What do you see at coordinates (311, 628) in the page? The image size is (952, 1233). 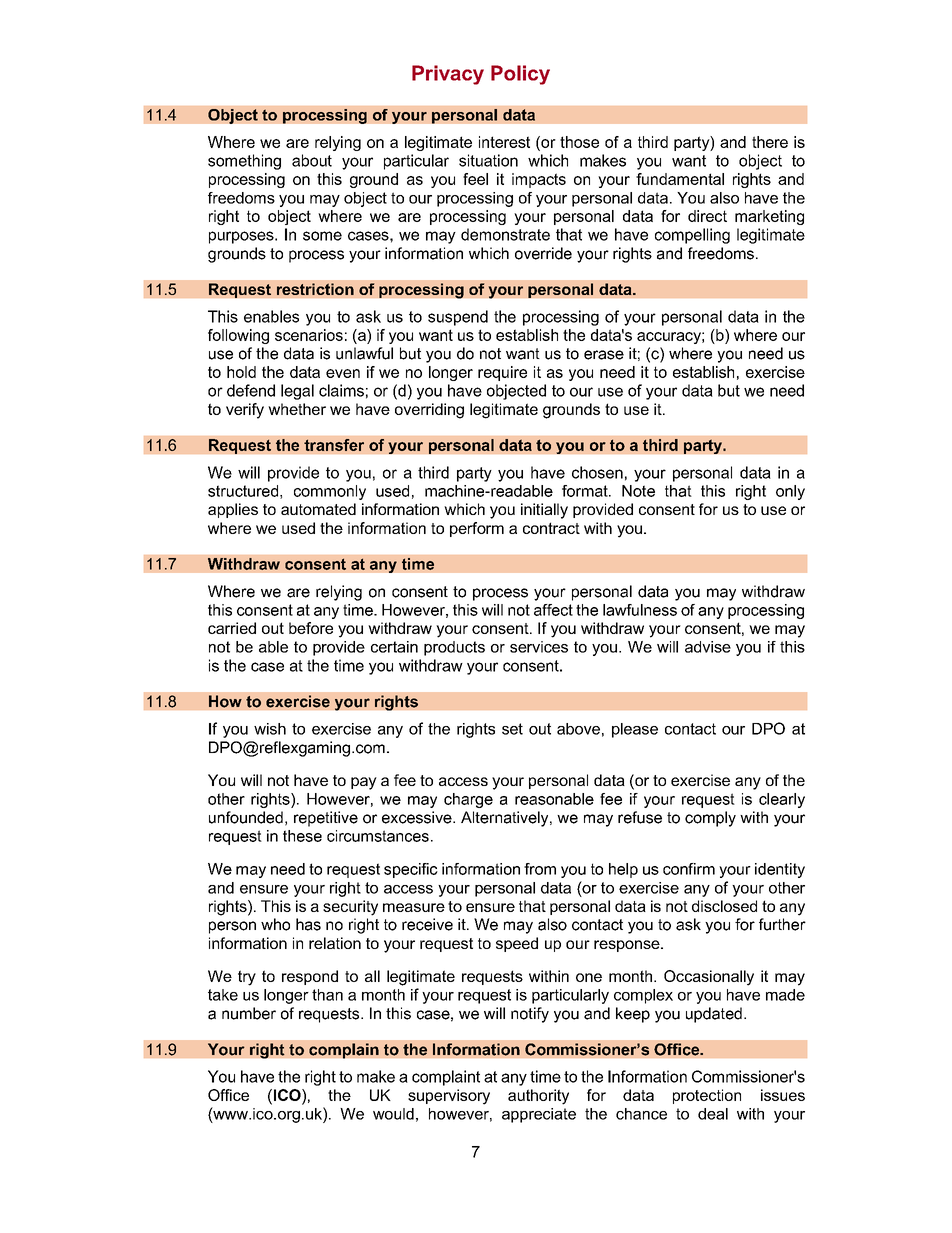 I see `before` at bounding box center [311, 628].
